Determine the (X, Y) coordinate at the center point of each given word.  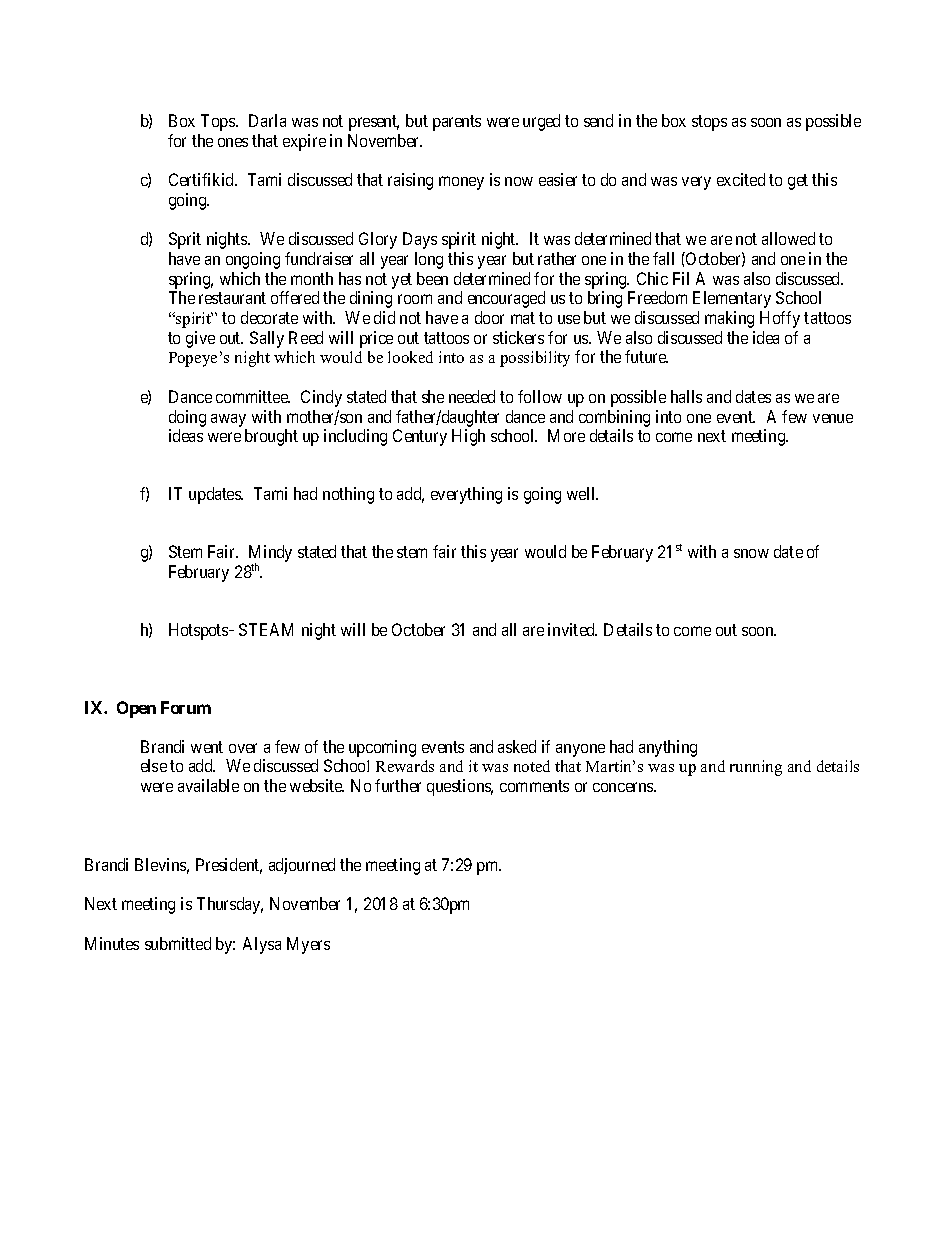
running (756, 768)
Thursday (230, 905)
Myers (308, 945)
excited (741, 179)
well (582, 493)
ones (233, 142)
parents (457, 123)
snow (751, 553)
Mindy (270, 555)
